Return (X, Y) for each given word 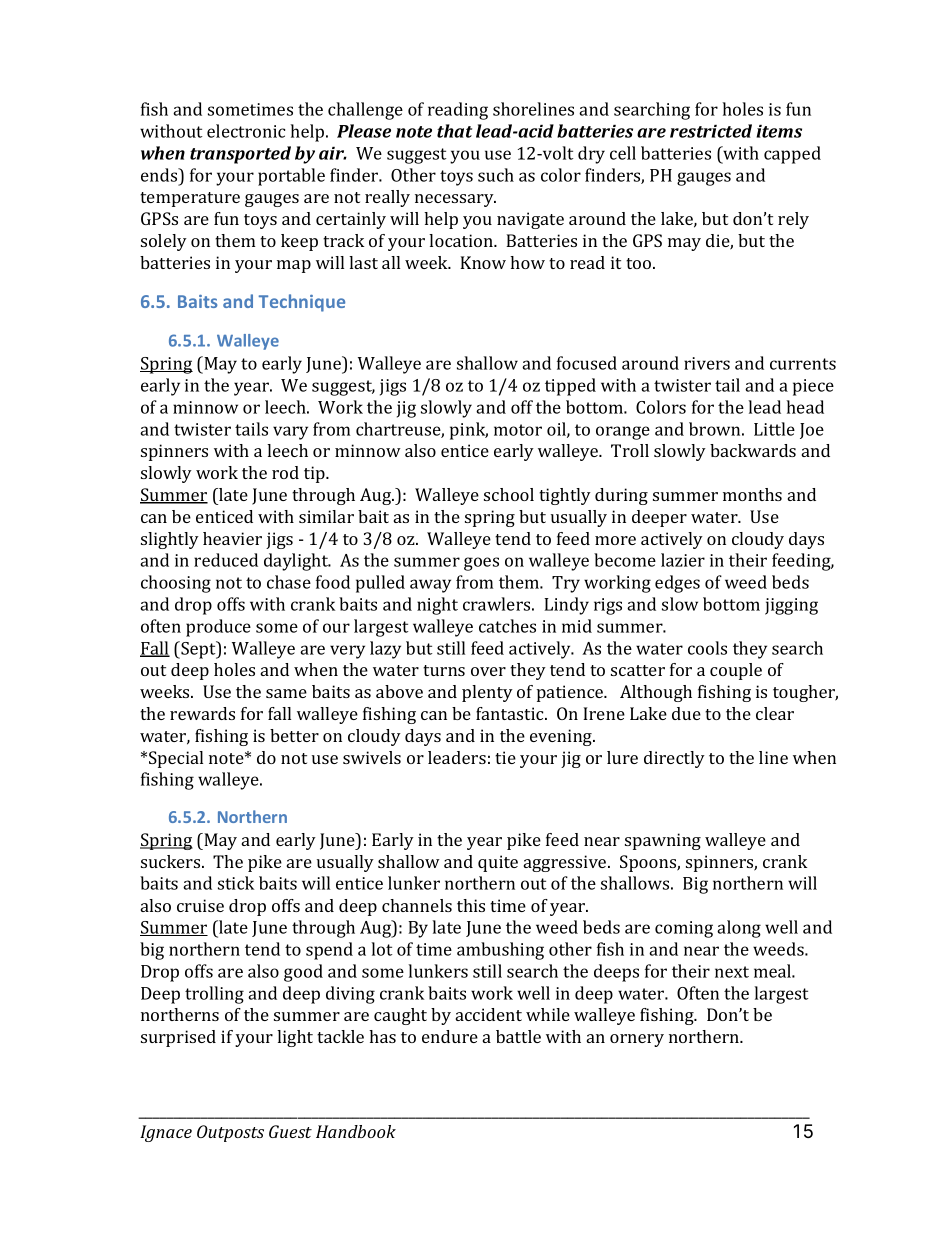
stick (236, 883)
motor (518, 430)
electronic (246, 131)
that (454, 131)
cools (707, 648)
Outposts (230, 1133)
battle (518, 1036)
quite (498, 863)
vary (290, 433)
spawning (663, 841)
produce (218, 628)
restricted (711, 131)
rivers (707, 363)
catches (507, 626)
